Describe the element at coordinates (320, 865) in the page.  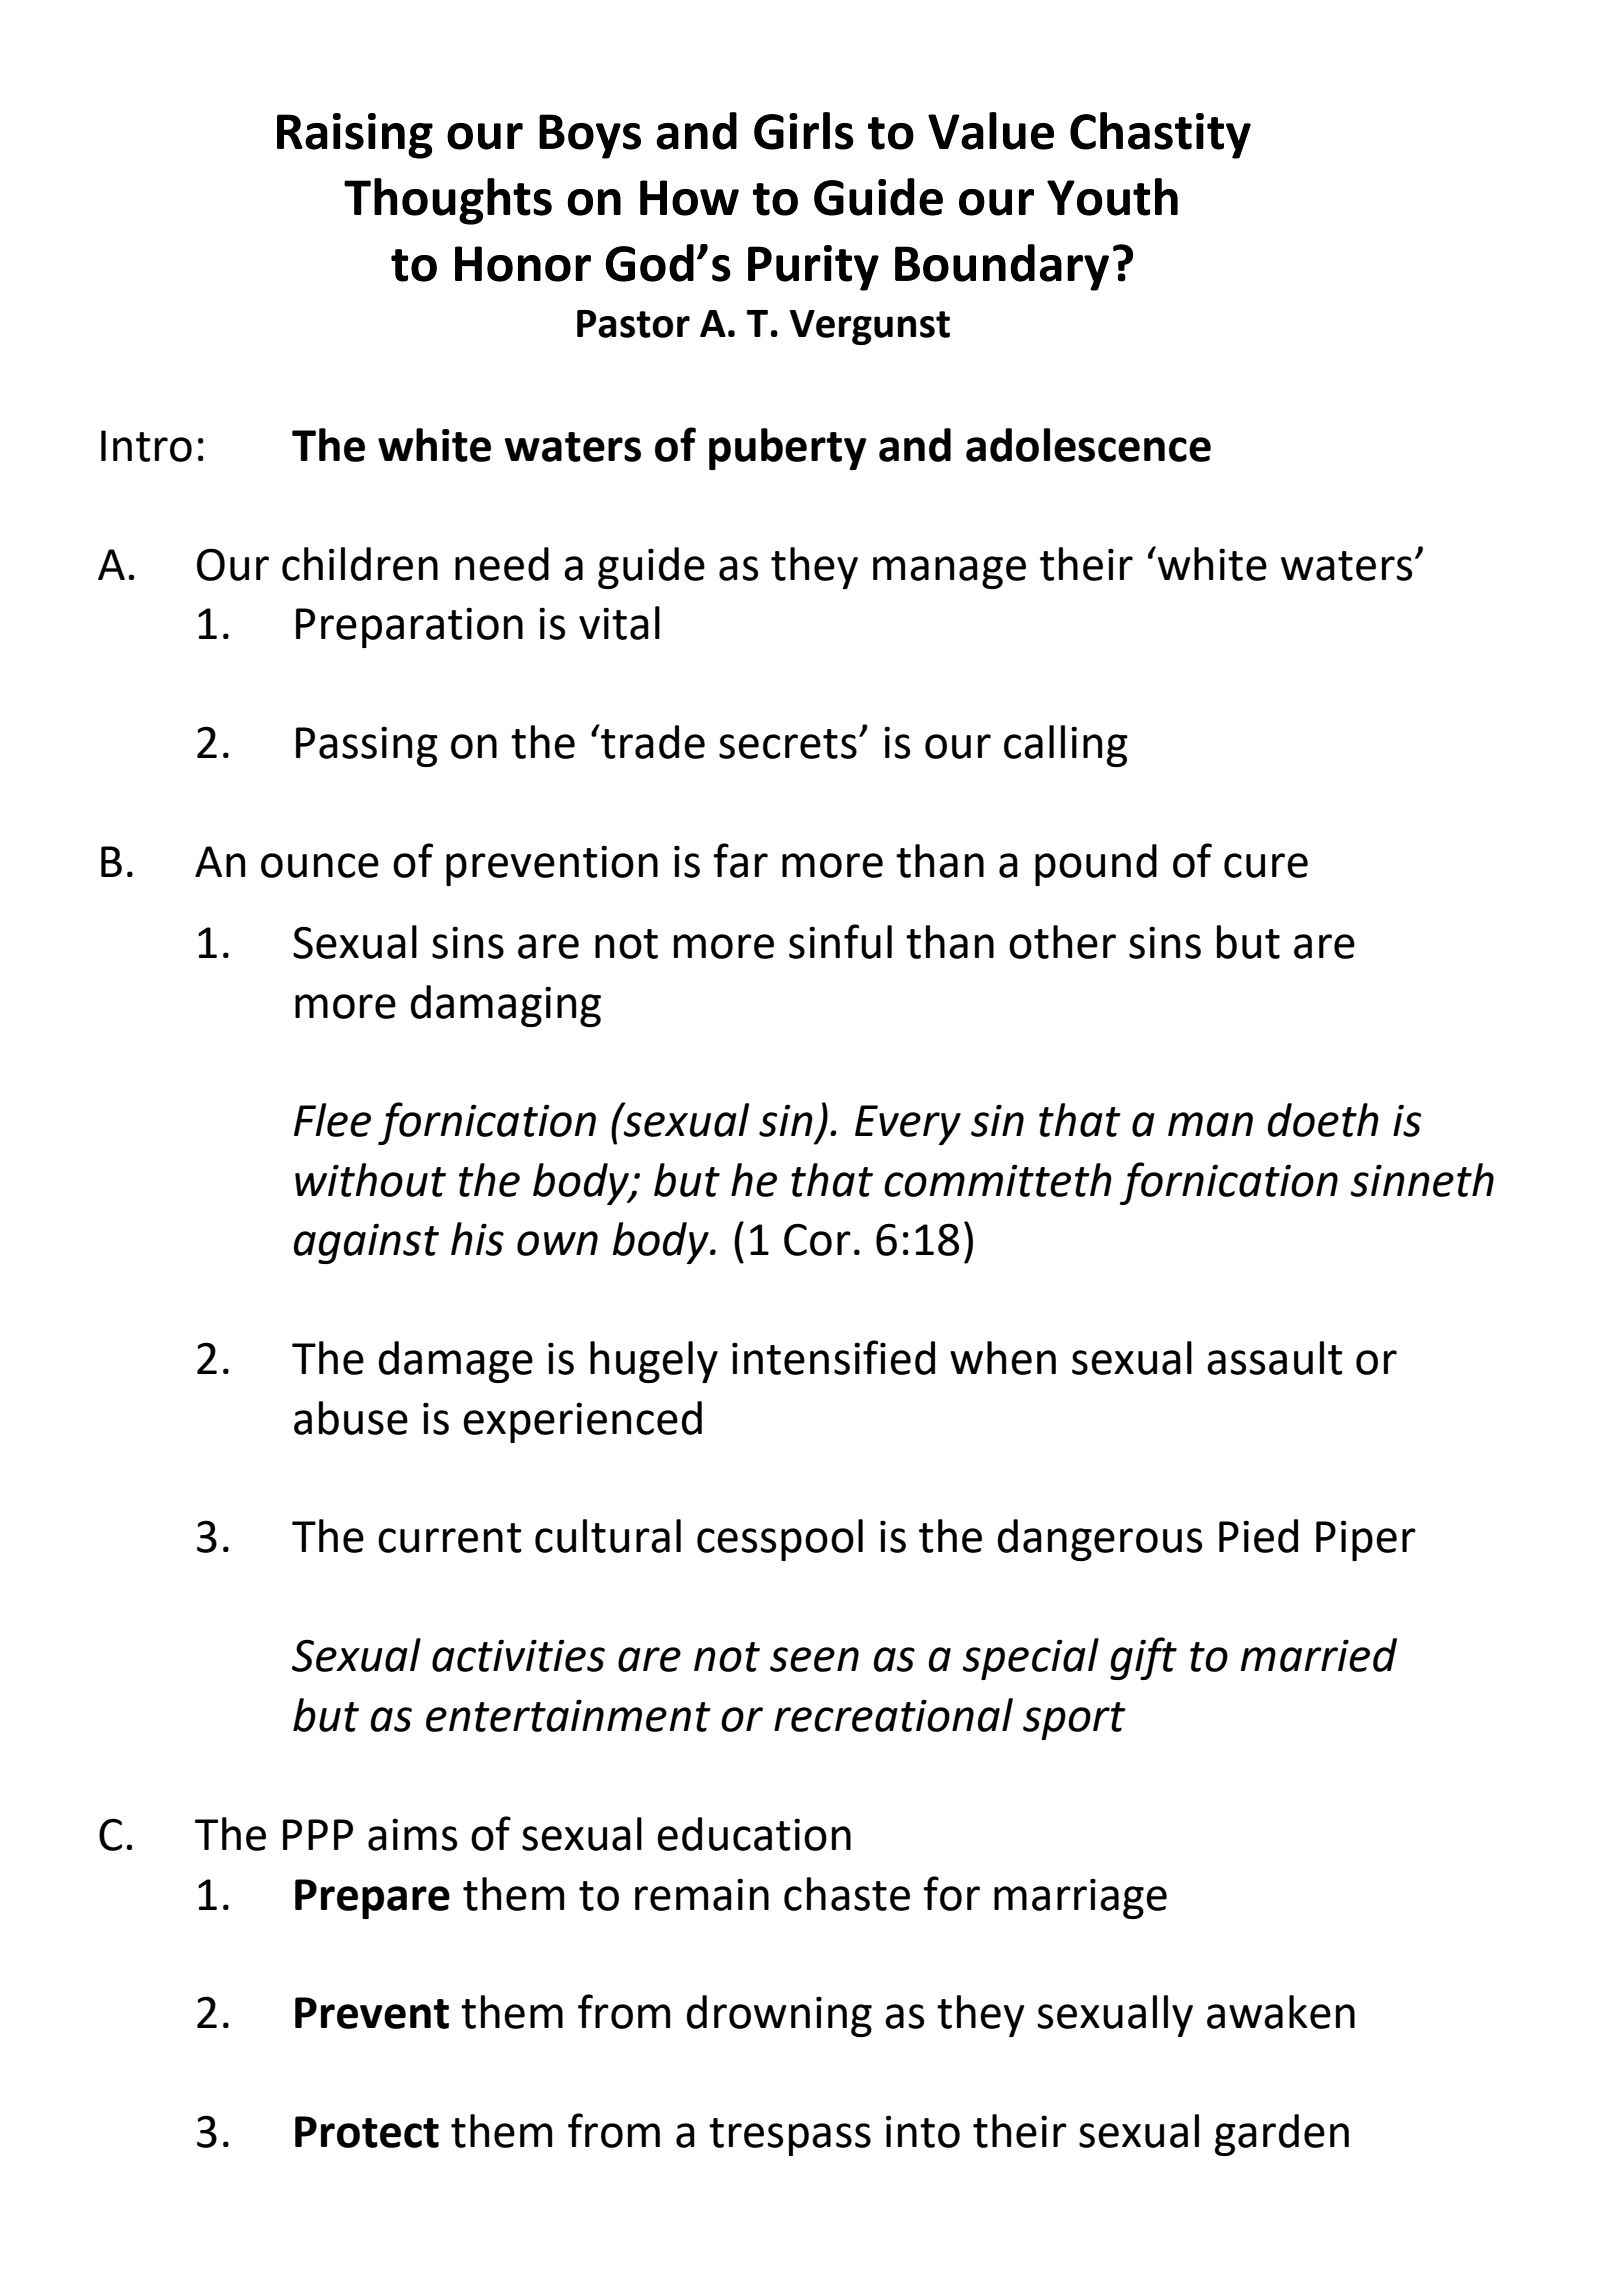
I see `ounce` at that location.
